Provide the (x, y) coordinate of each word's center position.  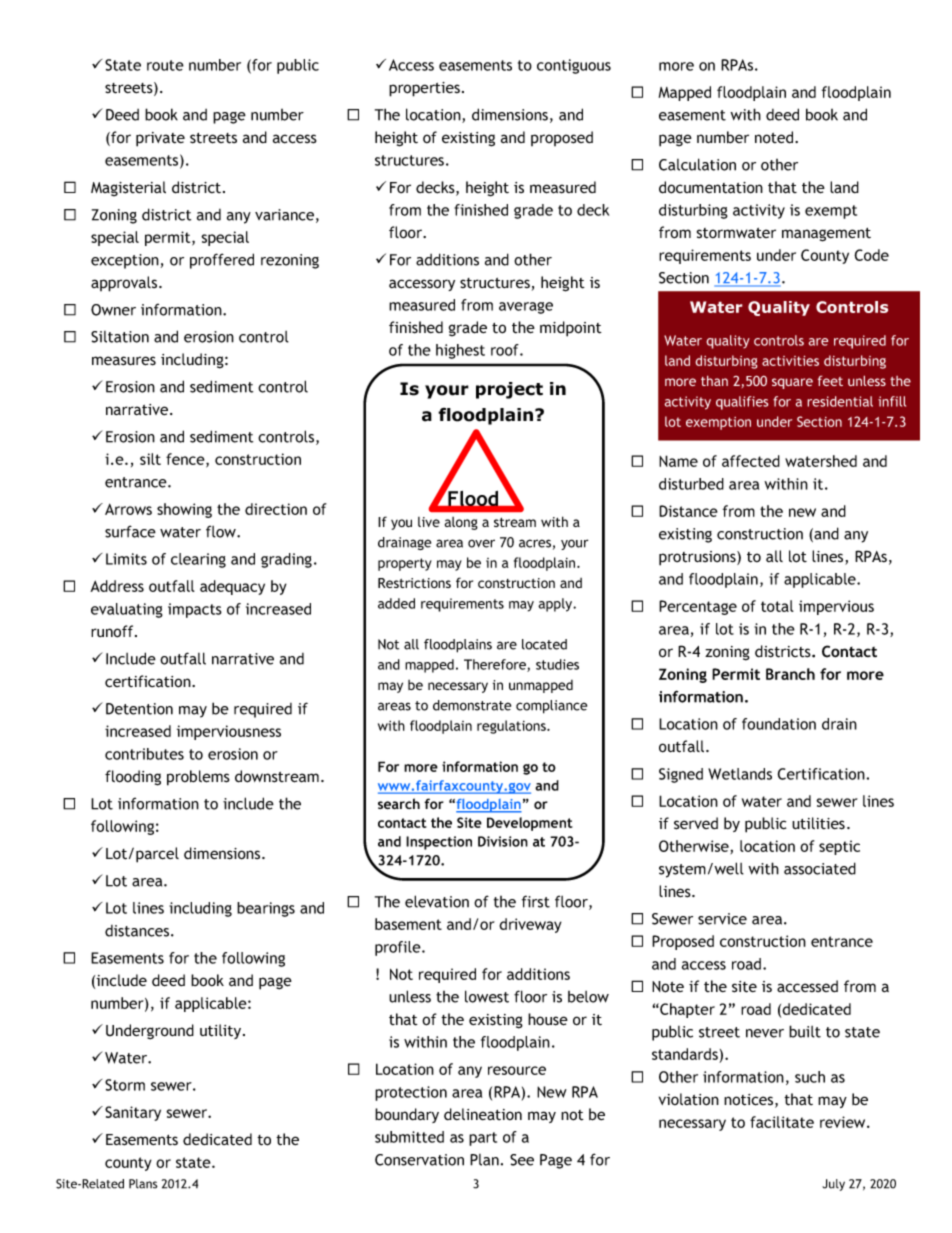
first (536, 901)
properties (424, 89)
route (165, 65)
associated (820, 868)
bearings (266, 909)
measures (124, 361)
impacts (195, 610)
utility (222, 1031)
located (544, 644)
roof (506, 350)
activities (790, 360)
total (777, 606)
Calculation (697, 164)
